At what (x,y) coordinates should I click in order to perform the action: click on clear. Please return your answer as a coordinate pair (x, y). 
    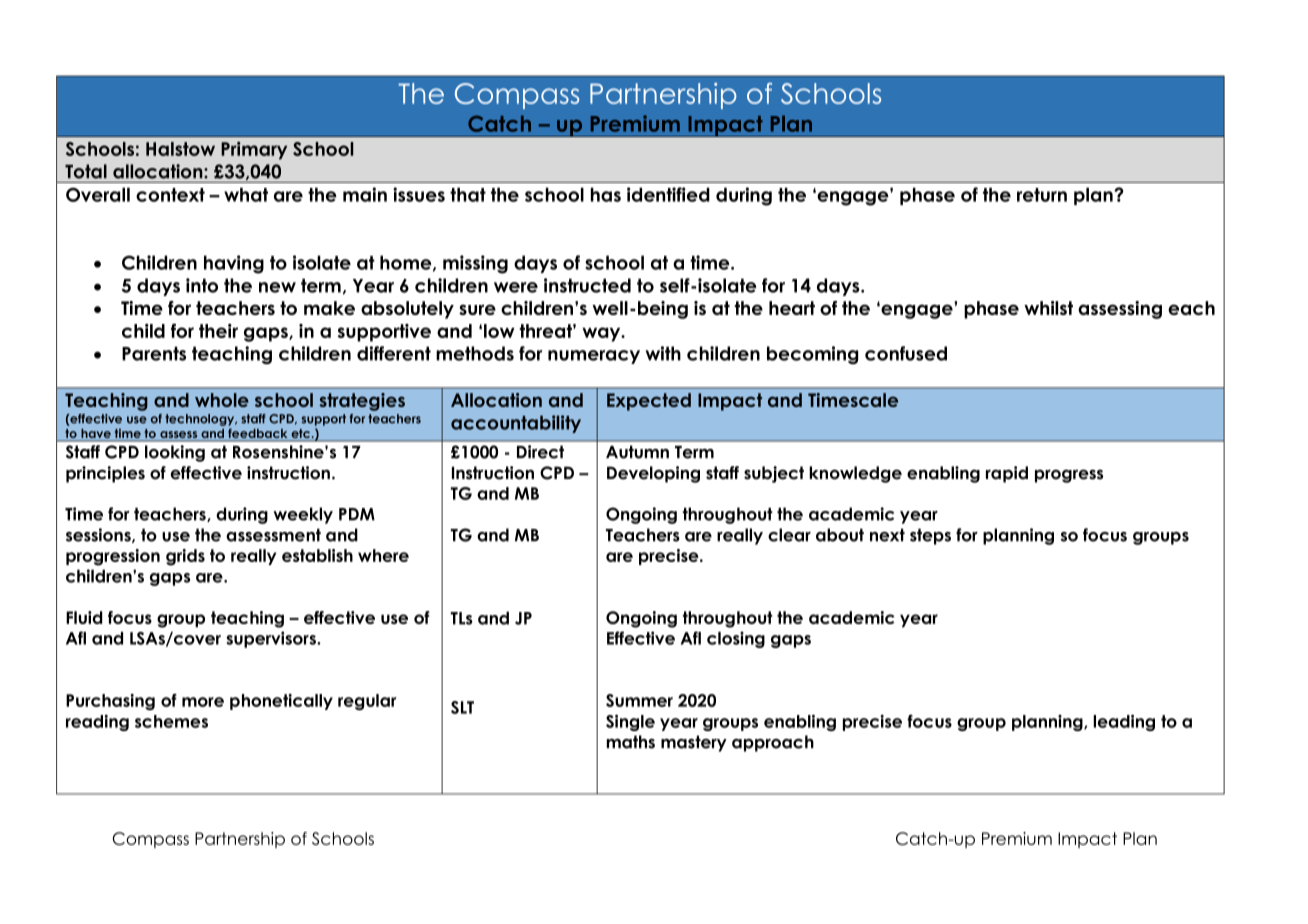
    Looking at the image, I should click on (789, 535).
